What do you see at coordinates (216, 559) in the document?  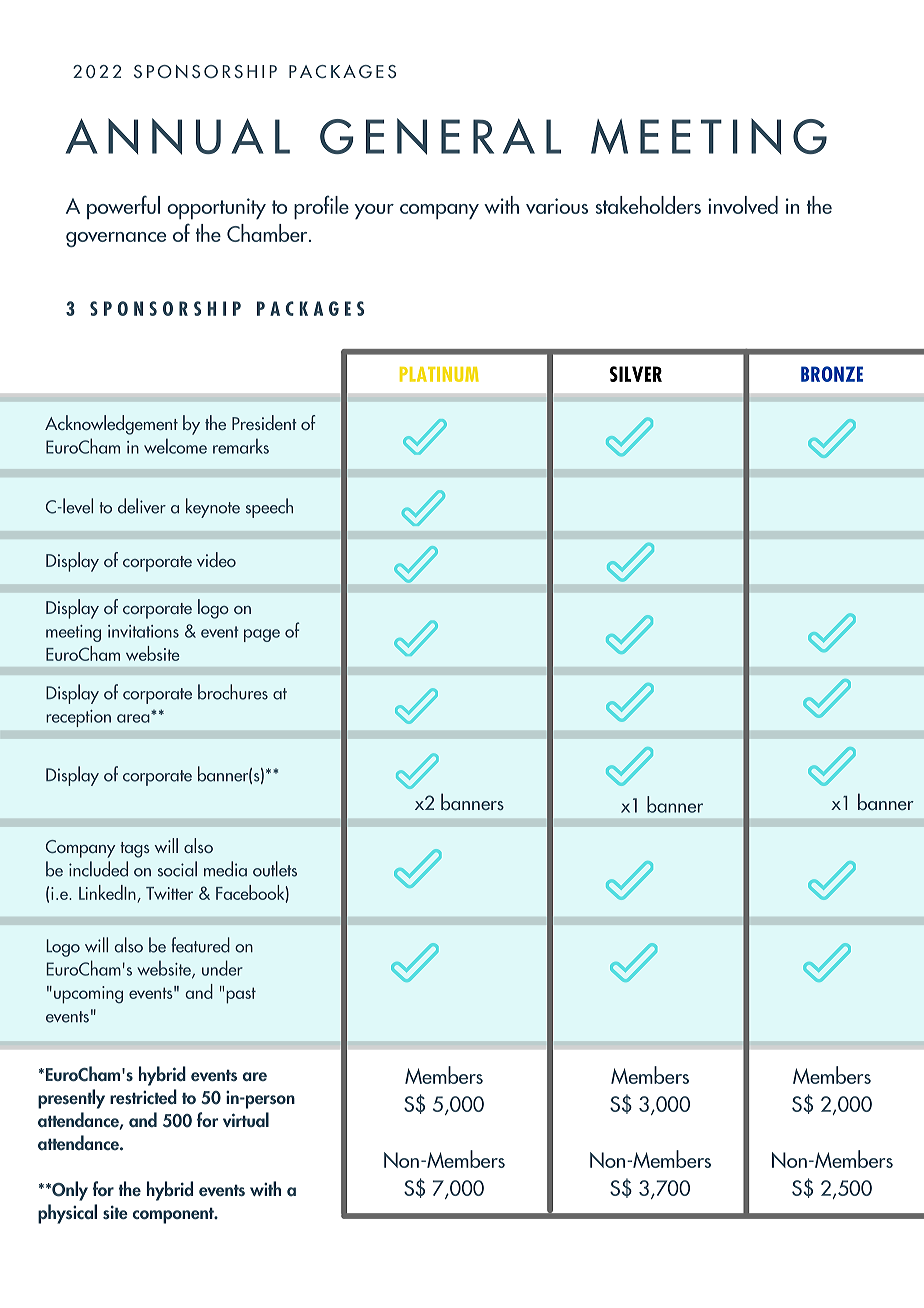 I see `video` at bounding box center [216, 559].
